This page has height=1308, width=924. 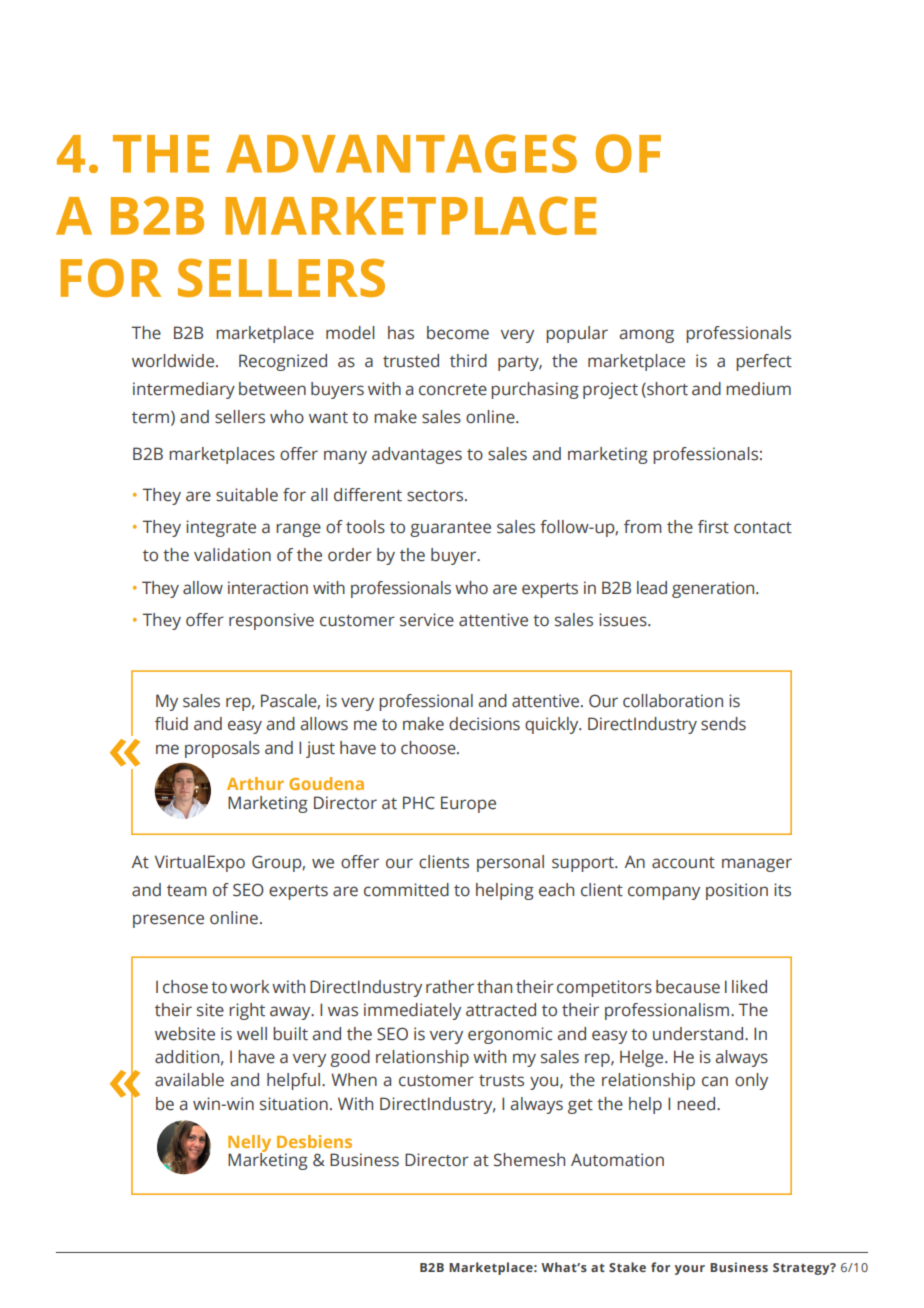 I want to click on third, so click(x=468, y=361).
